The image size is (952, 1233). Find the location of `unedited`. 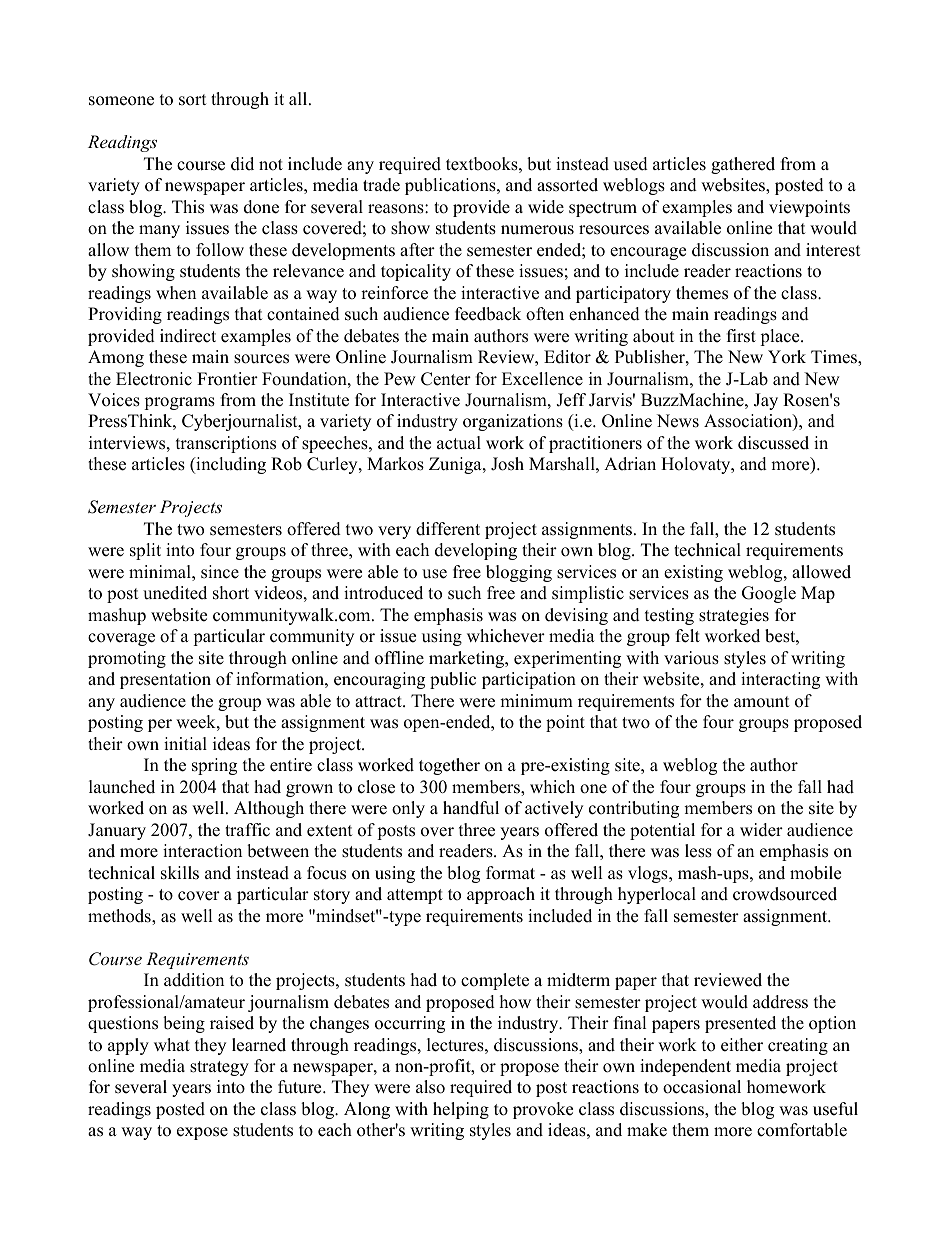

unedited is located at coordinates (175, 593).
